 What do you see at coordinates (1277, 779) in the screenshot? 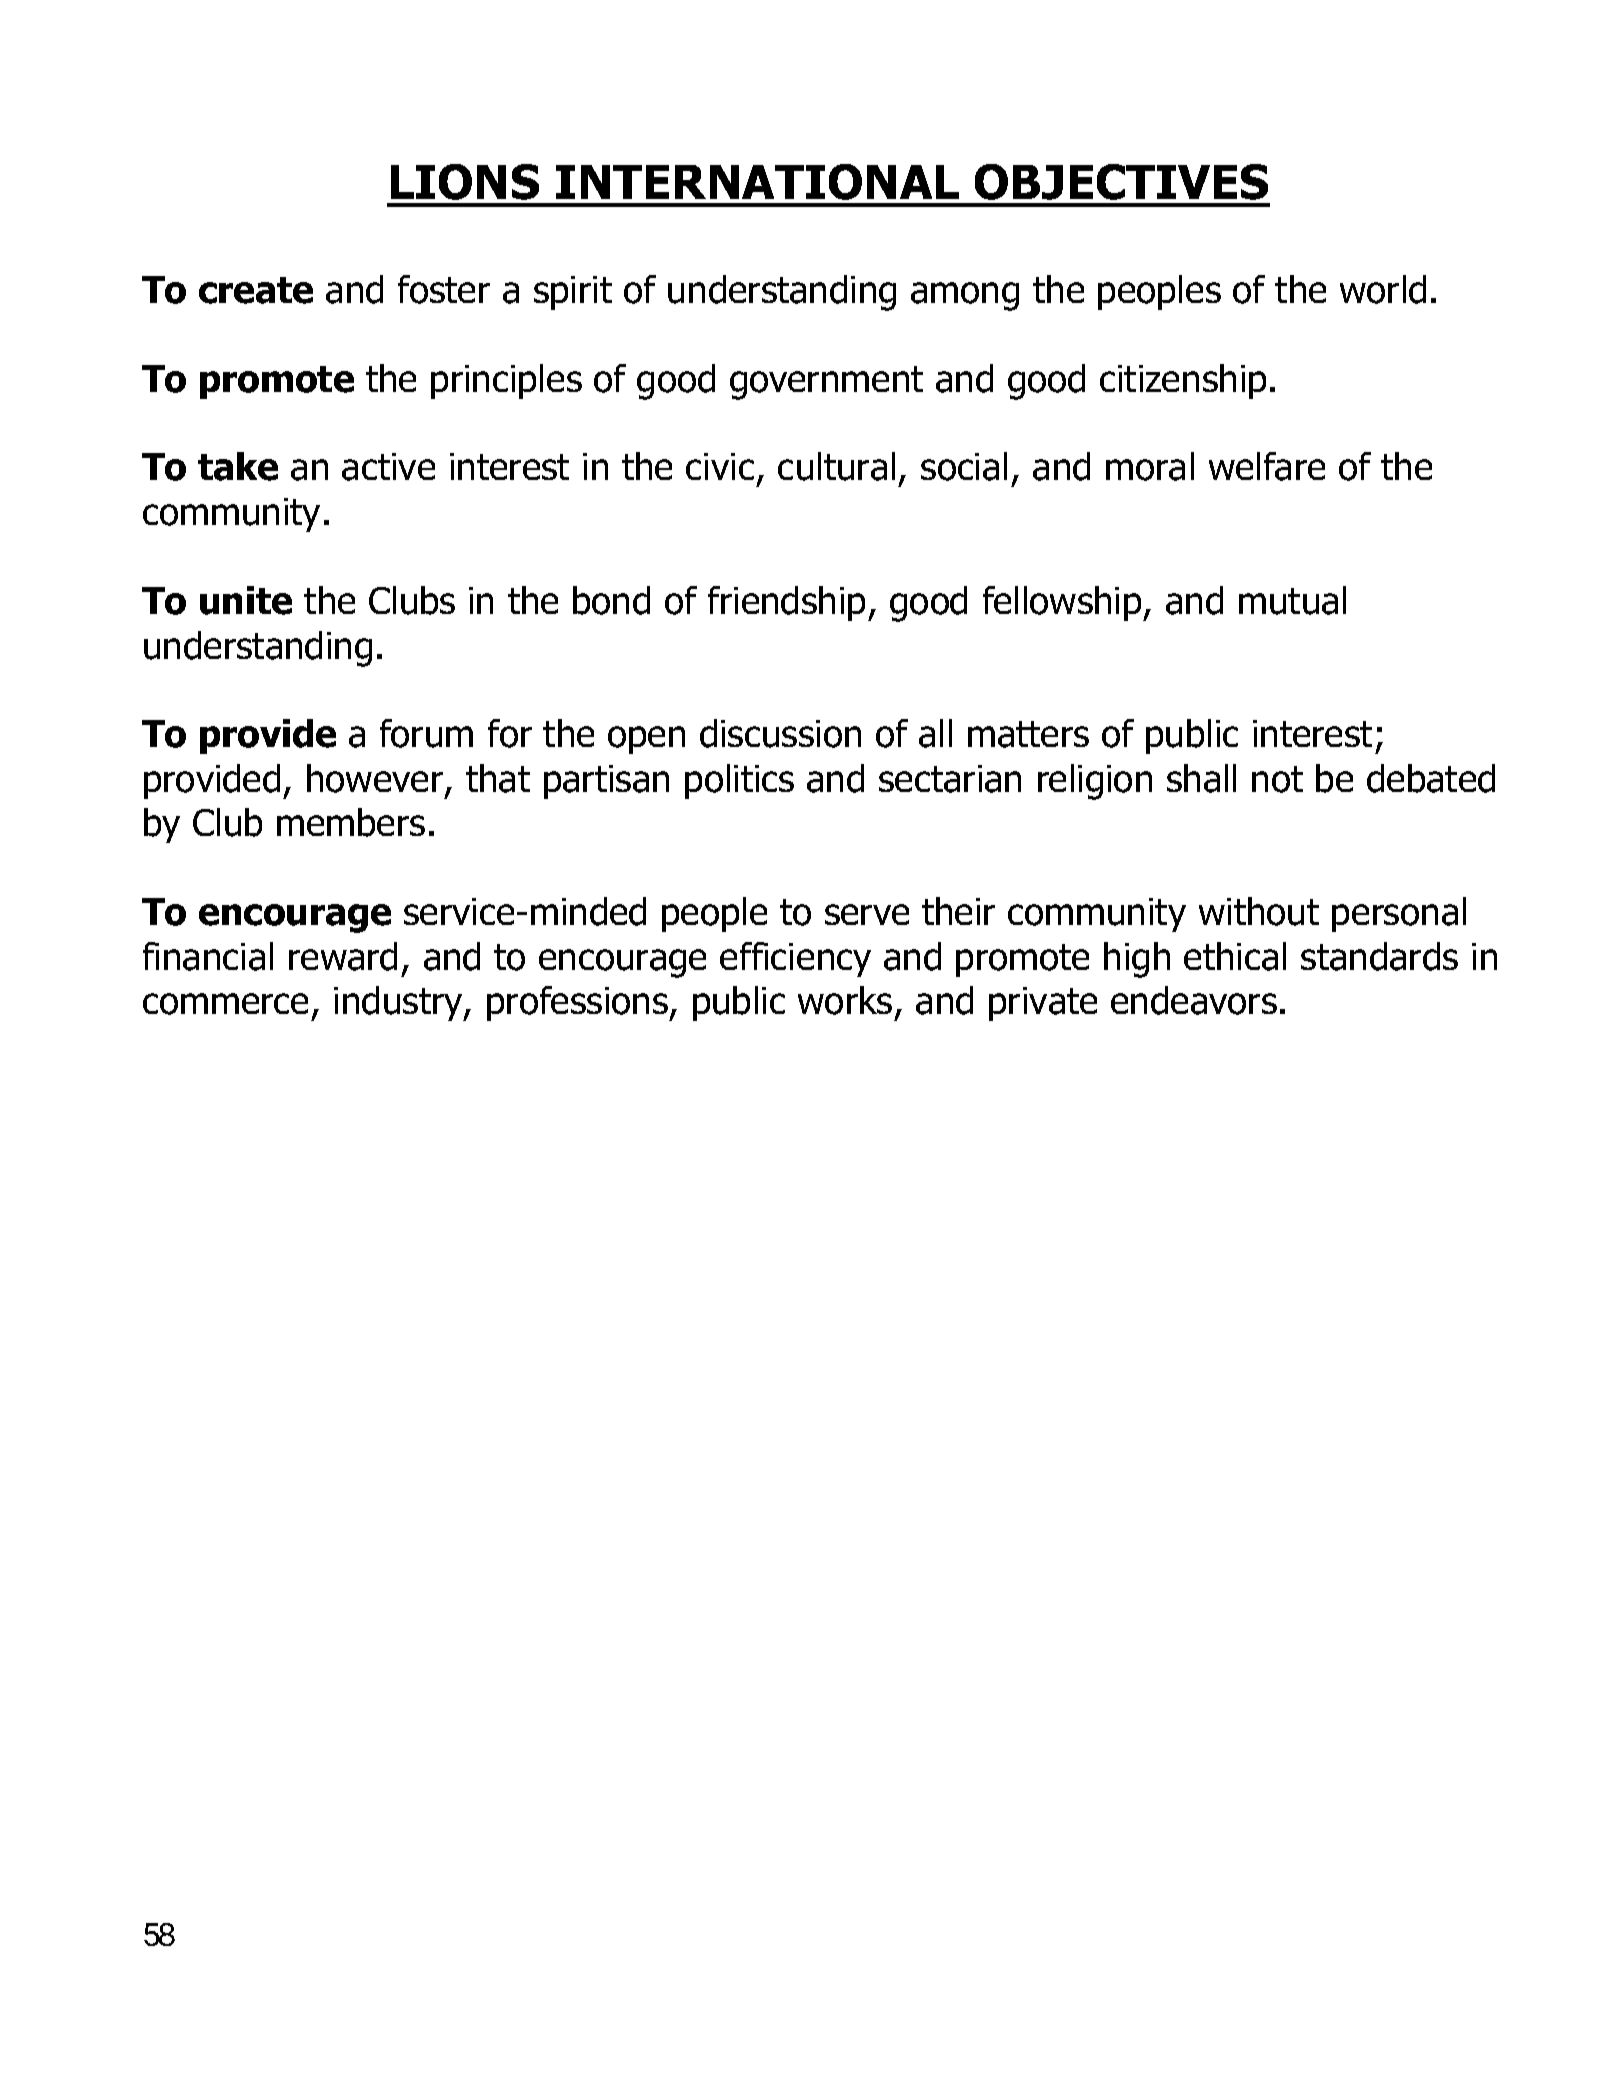
I see `not` at bounding box center [1277, 779].
